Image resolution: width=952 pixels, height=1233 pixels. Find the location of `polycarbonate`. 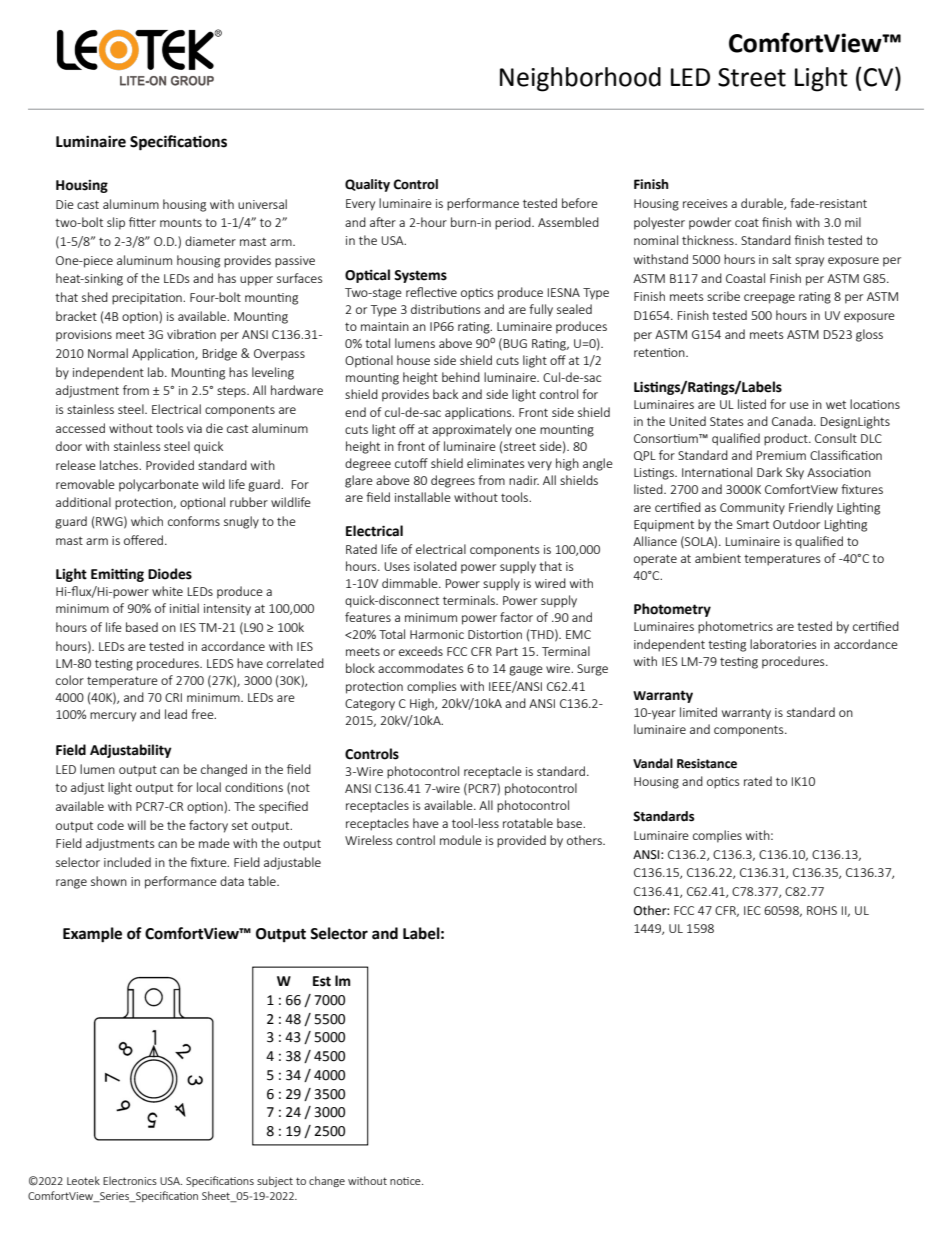

polycarbonate is located at coordinates (159, 485).
